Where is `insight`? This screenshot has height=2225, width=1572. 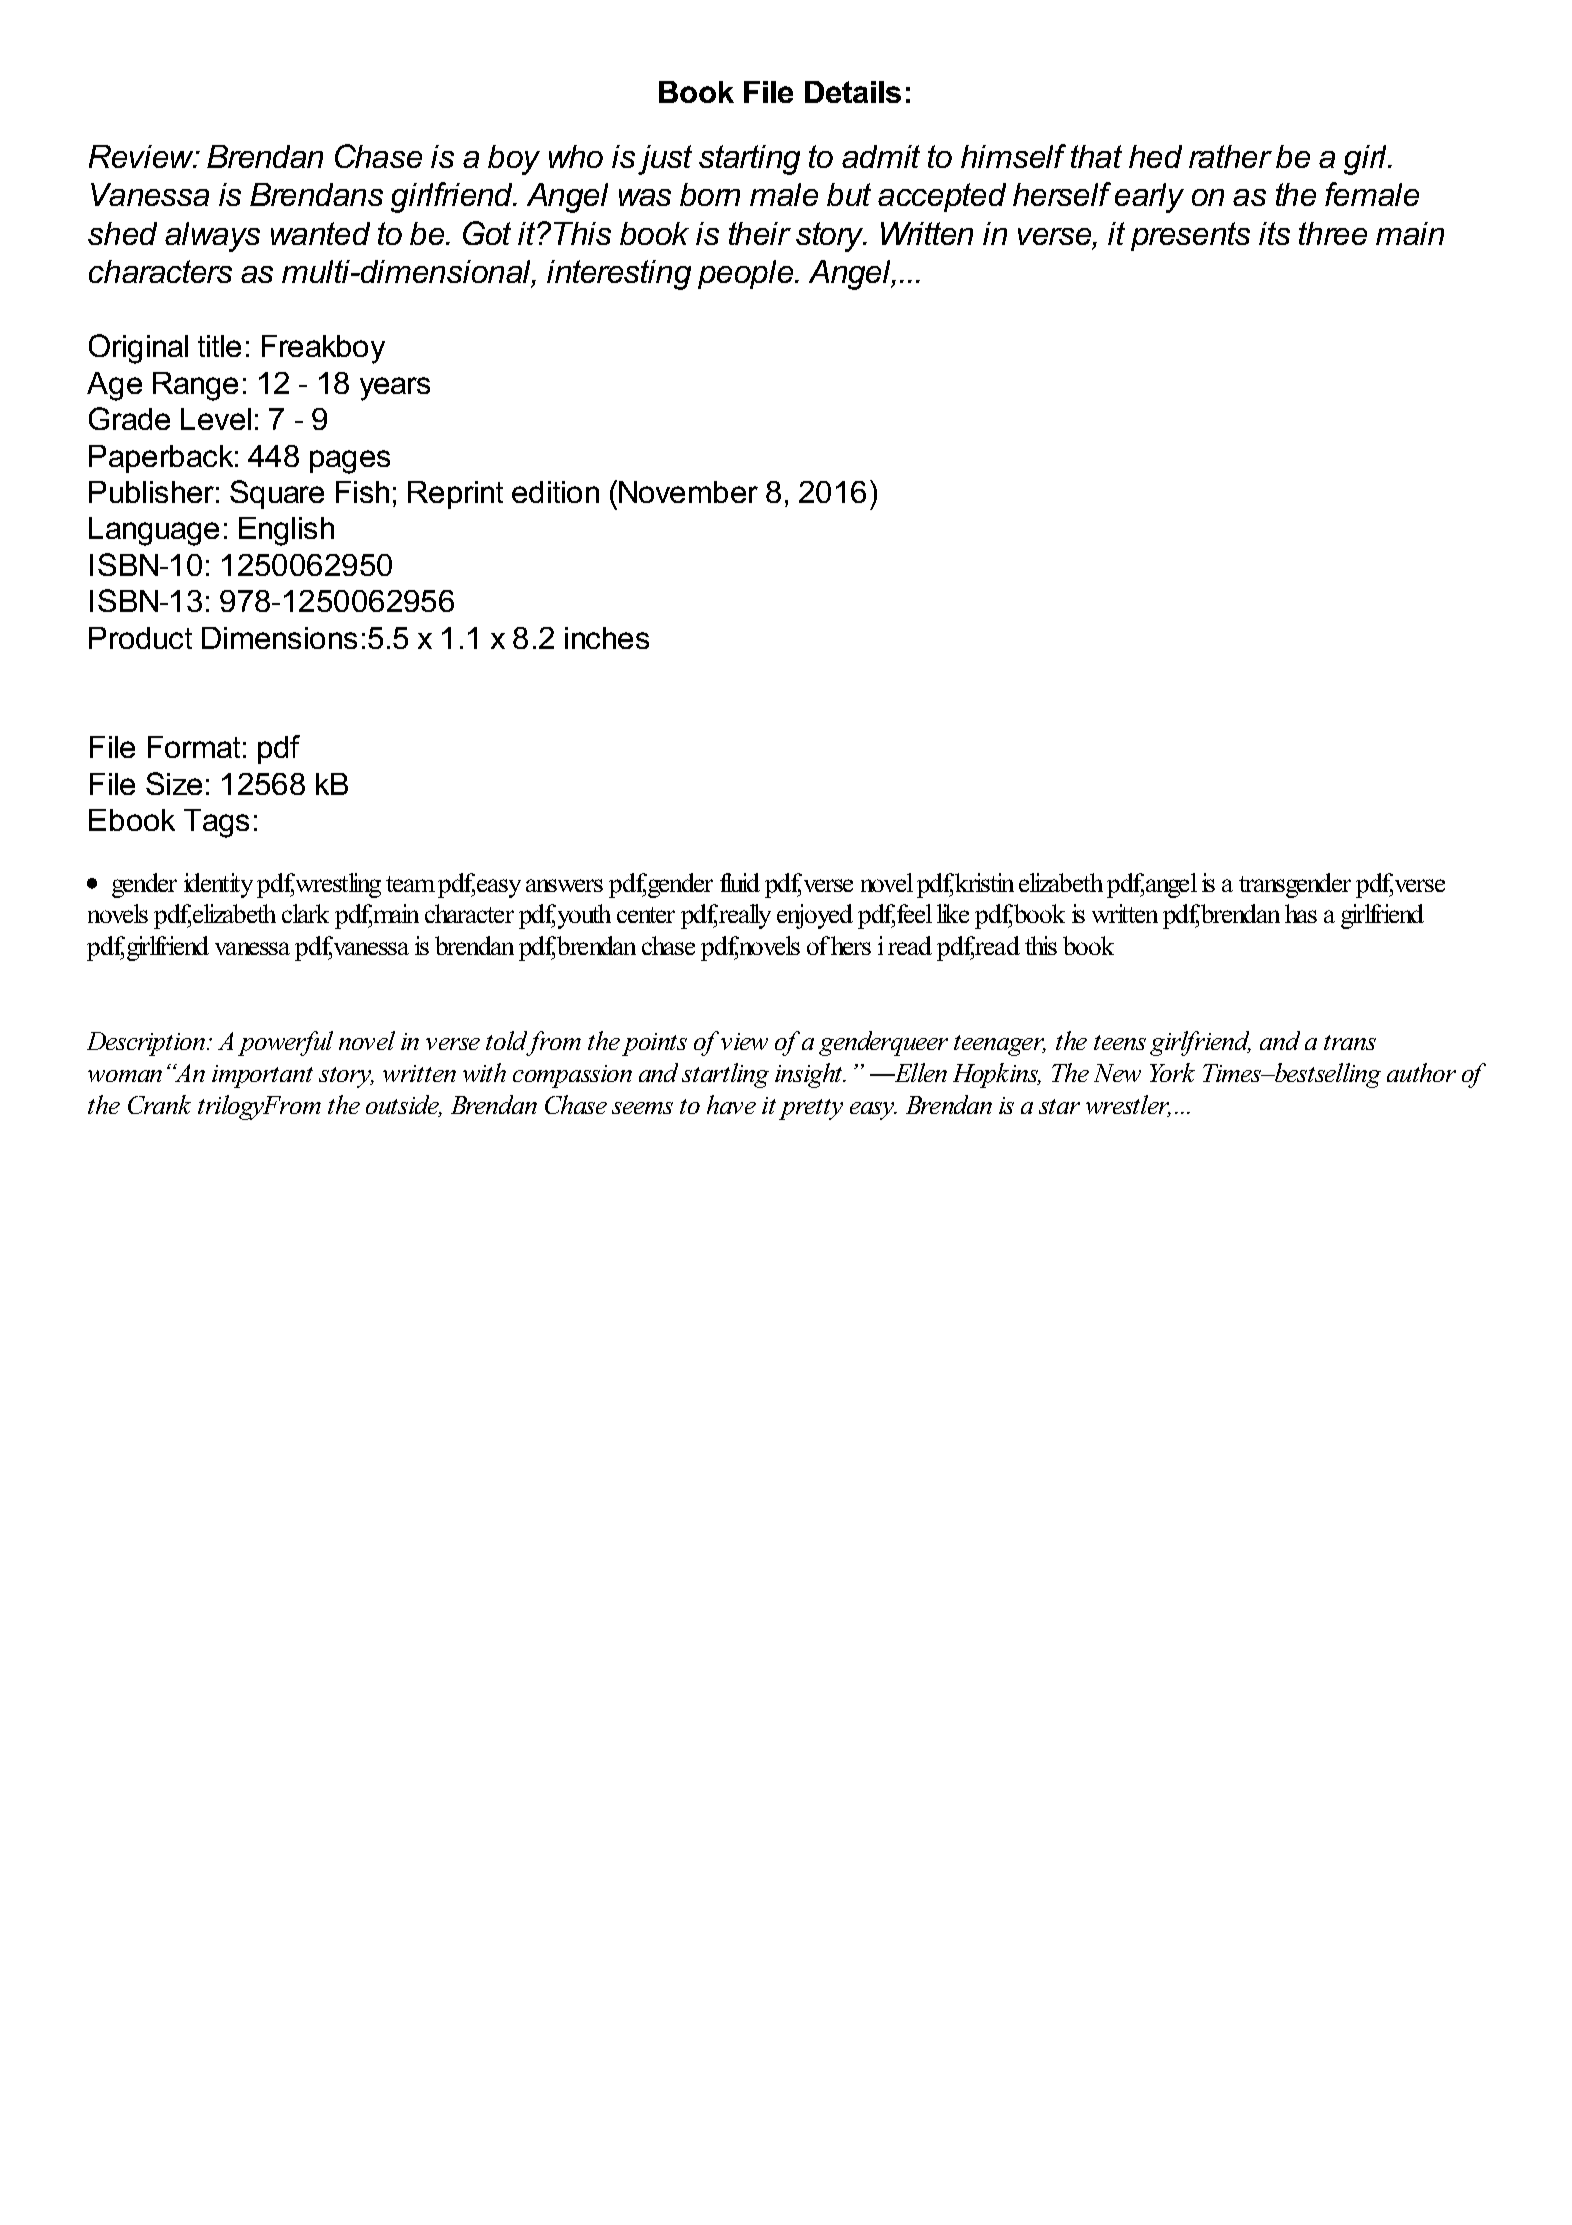
insight is located at coordinates (810, 1075).
